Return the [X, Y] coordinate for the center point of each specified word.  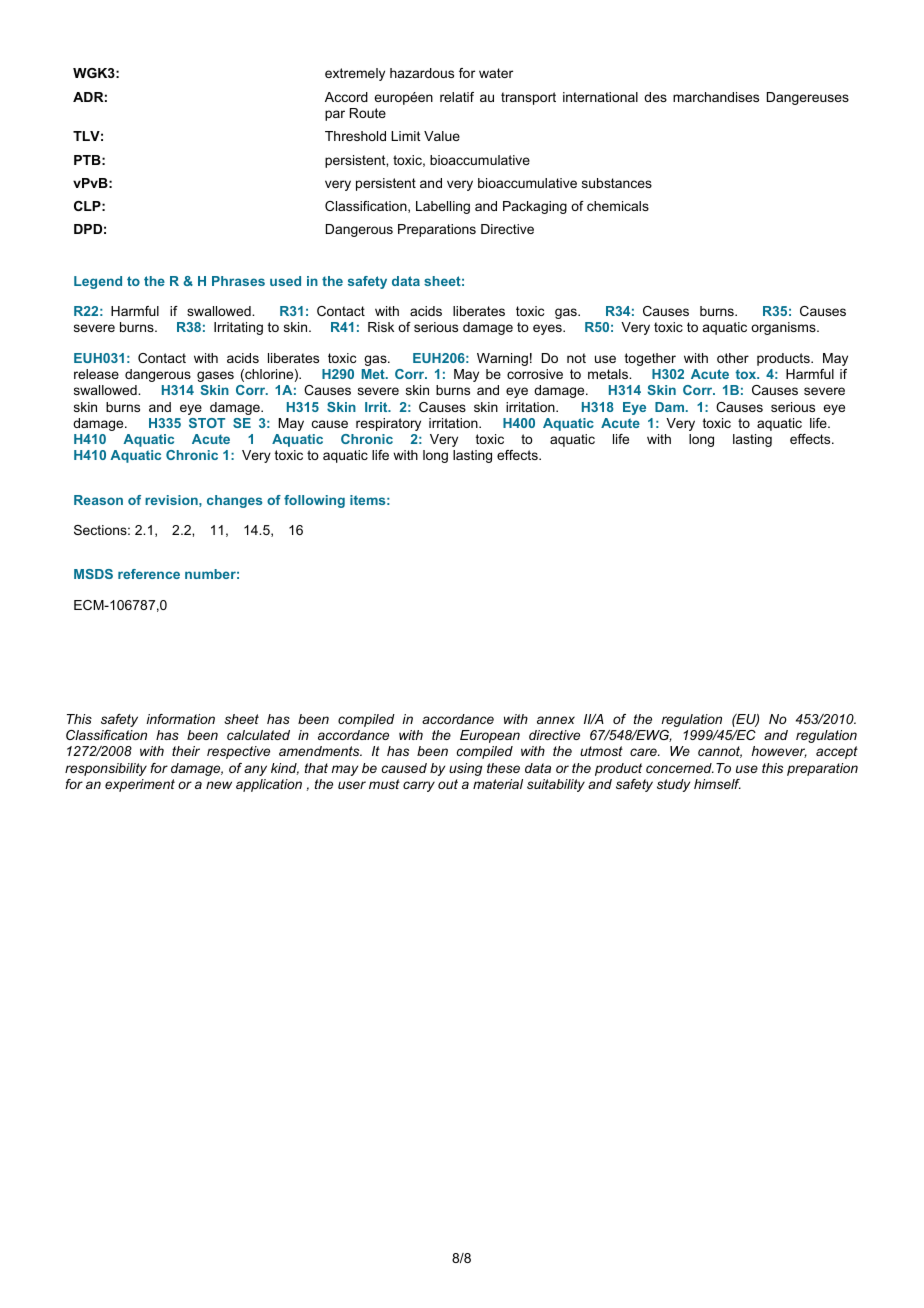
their [186, 751]
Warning [502, 359]
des [655, 97]
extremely [355, 74]
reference [149, 574]
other [733, 358]
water [496, 73]
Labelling [443, 207]
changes [235, 501]
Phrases [238, 281]
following [314, 501]
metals [609, 374]
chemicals [618, 206]
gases [215, 376]
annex [556, 720]
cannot [720, 752]
